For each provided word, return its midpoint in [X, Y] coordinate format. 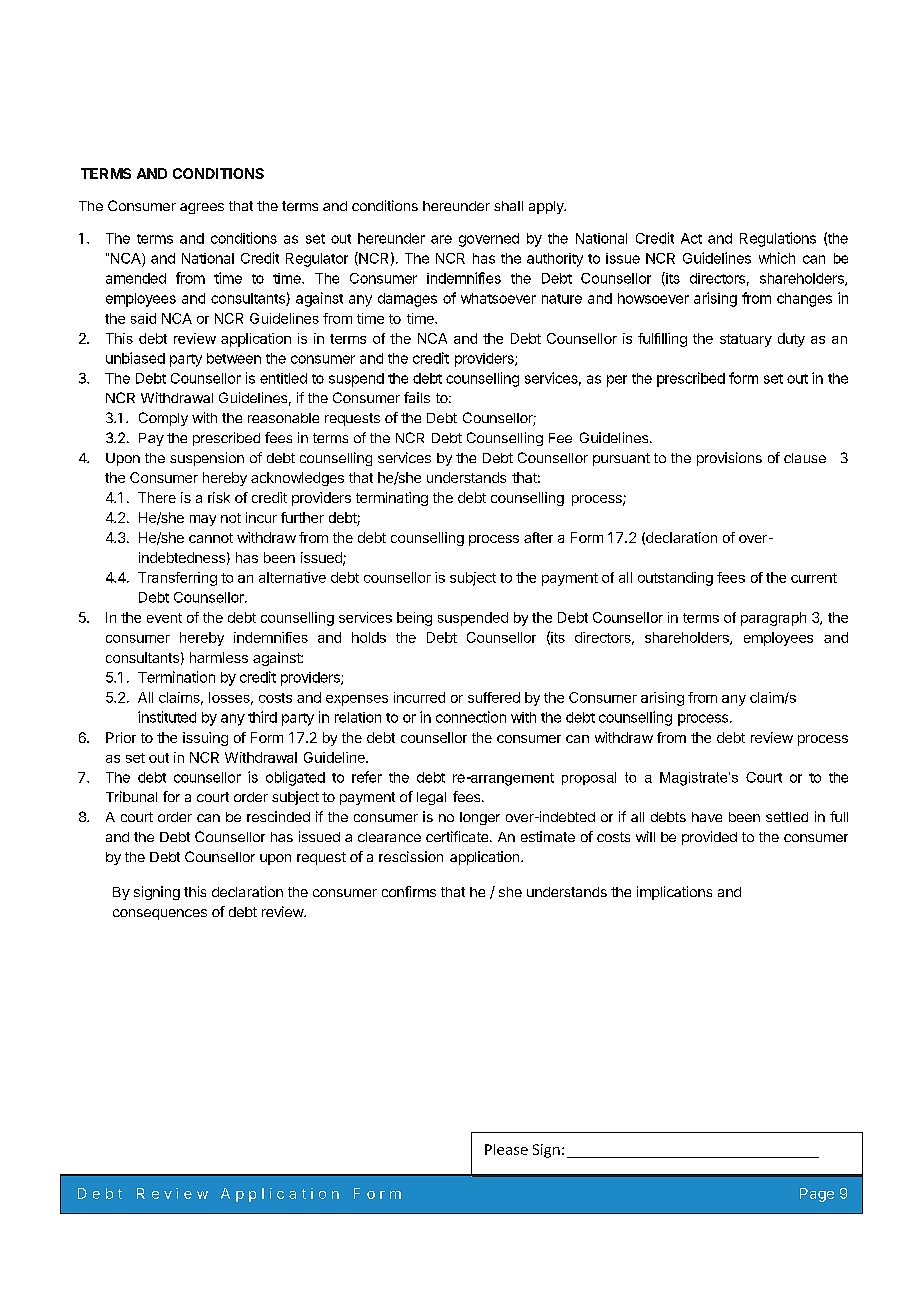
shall [508, 206]
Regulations [778, 239]
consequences [160, 914]
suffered [494, 697]
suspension [207, 459]
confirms [409, 891]
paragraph [773, 619]
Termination [176, 677]
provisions [729, 459]
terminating [392, 499]
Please [506, 1149]
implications [674, 893]
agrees [202, 208]
